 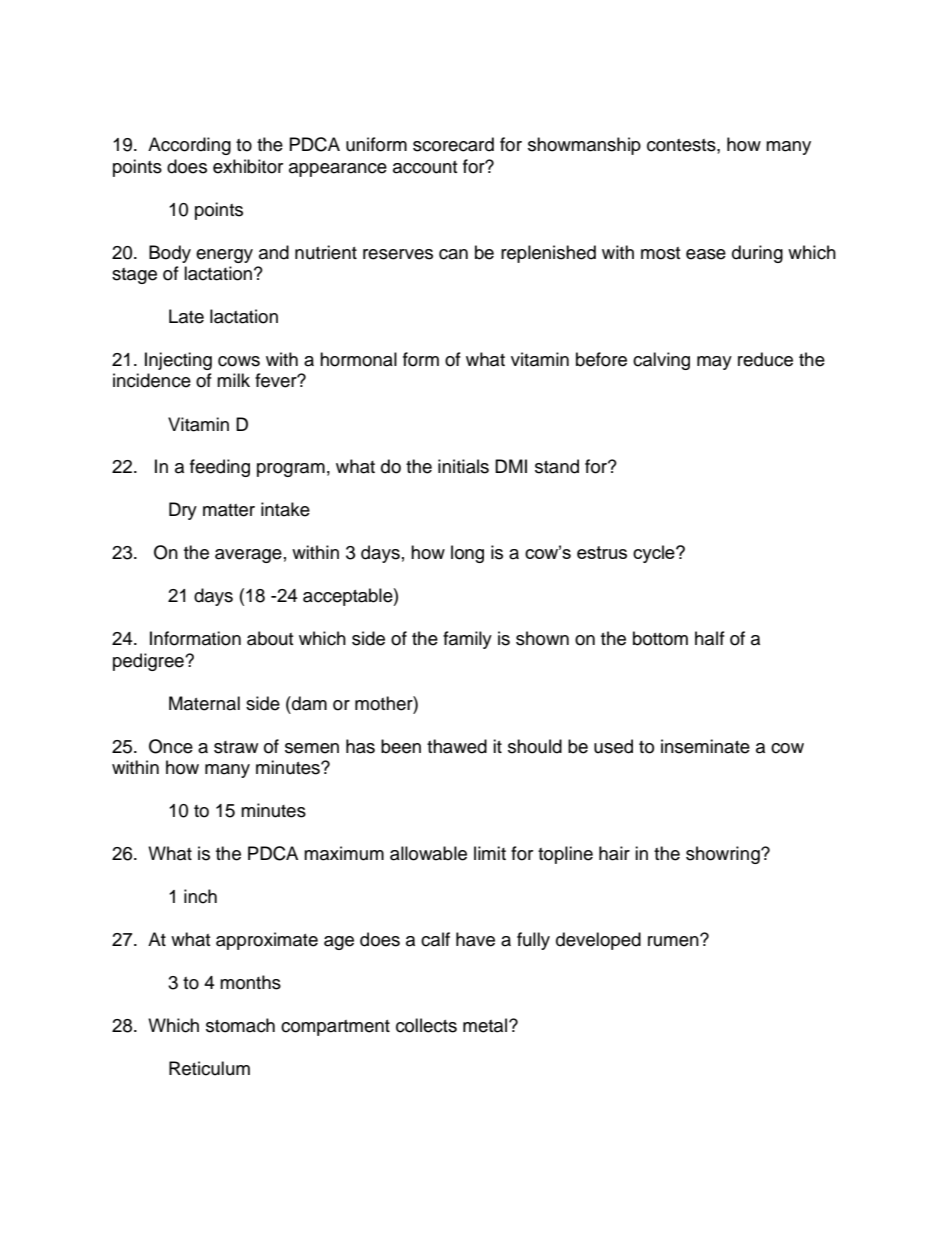 What do you see at coordinates (655, 554) in the screenshot?
I see `cycle` at bounding box center [655, 554].
